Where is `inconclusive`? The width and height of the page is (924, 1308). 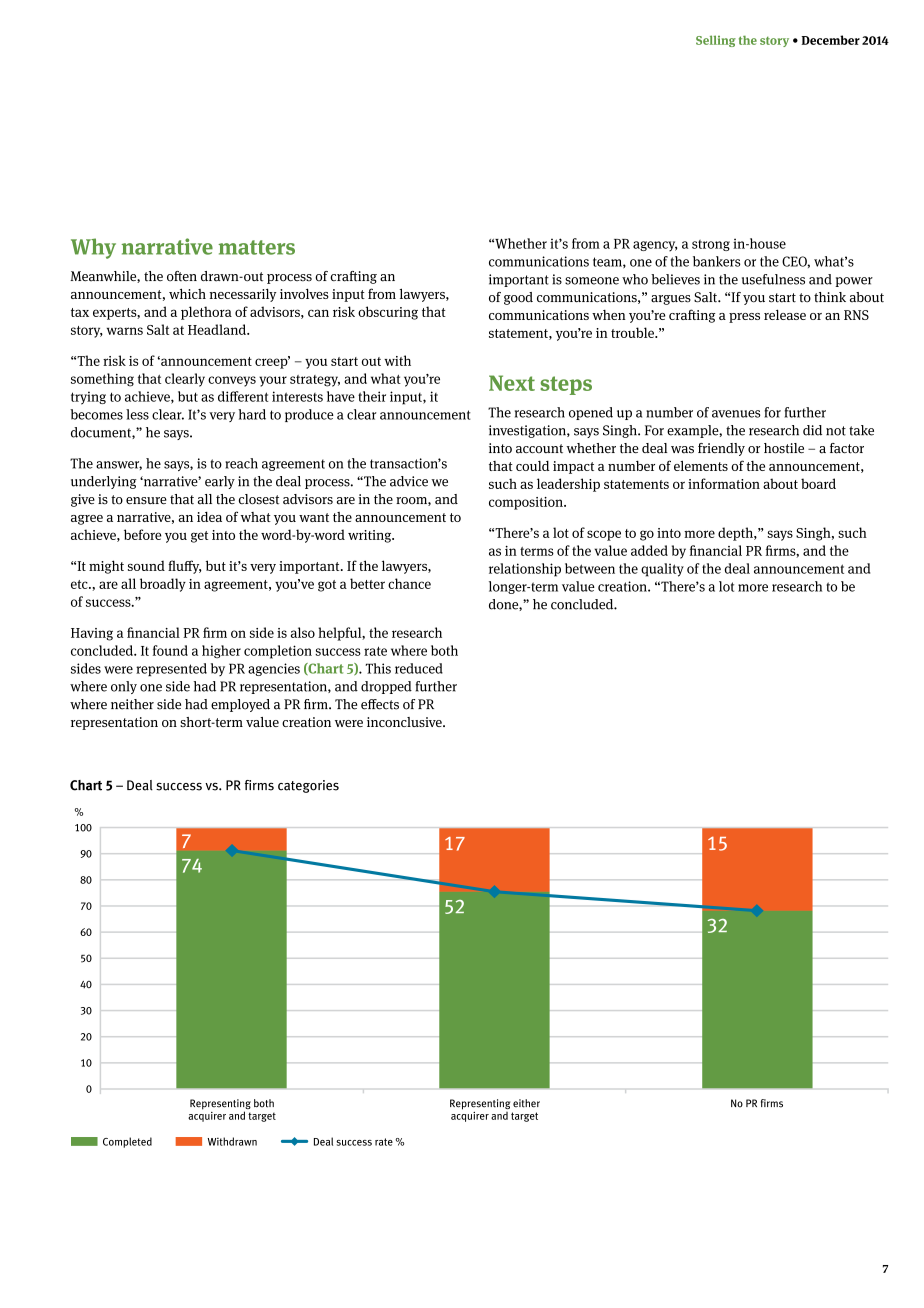
inconclusive is located at coordinates (405, 722).
